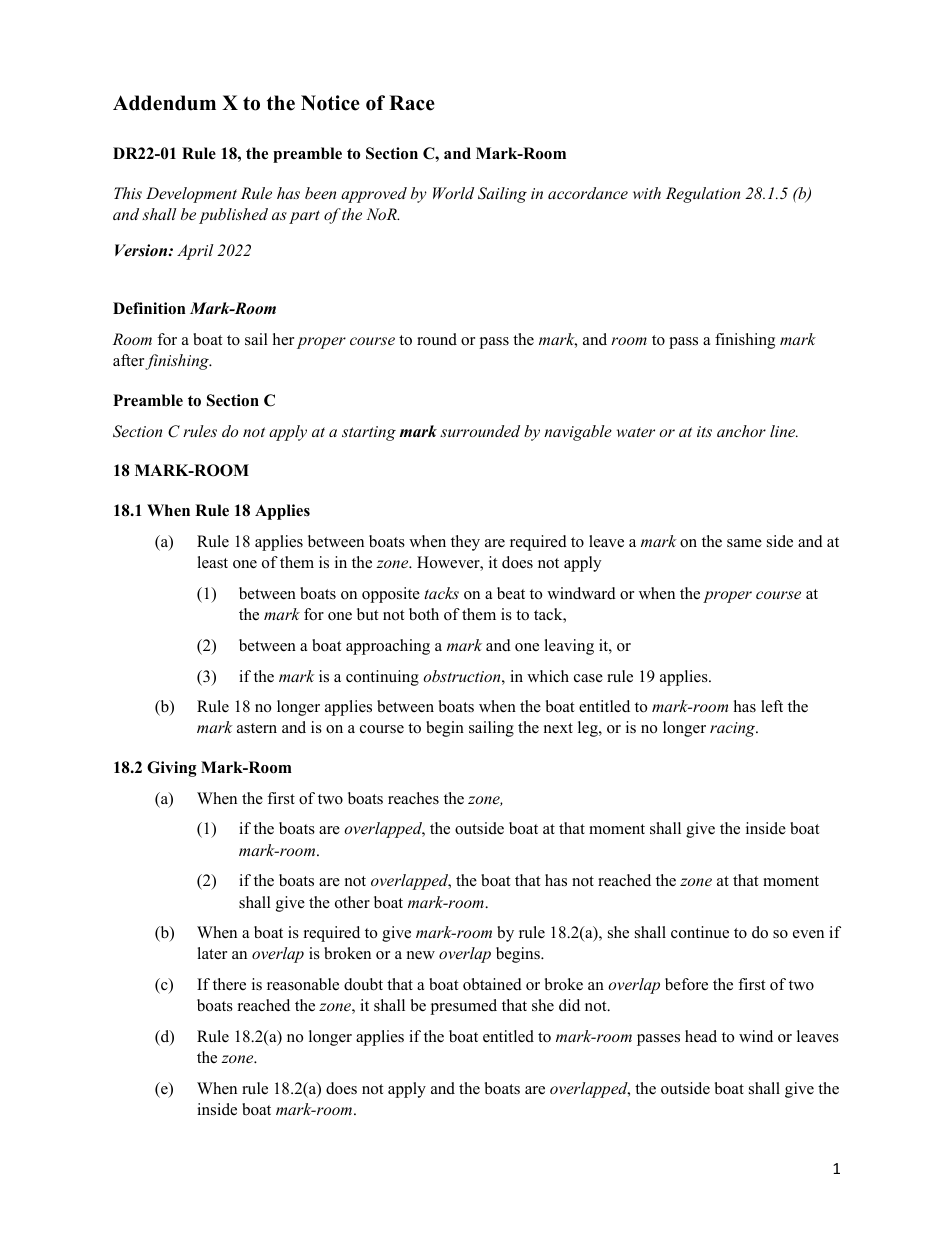 The width and height of the screenshot is (952, 1233). What do you see at coordinates (412, 103) in the screenshot?
I see `Race` at bounding box center [412, 103].
